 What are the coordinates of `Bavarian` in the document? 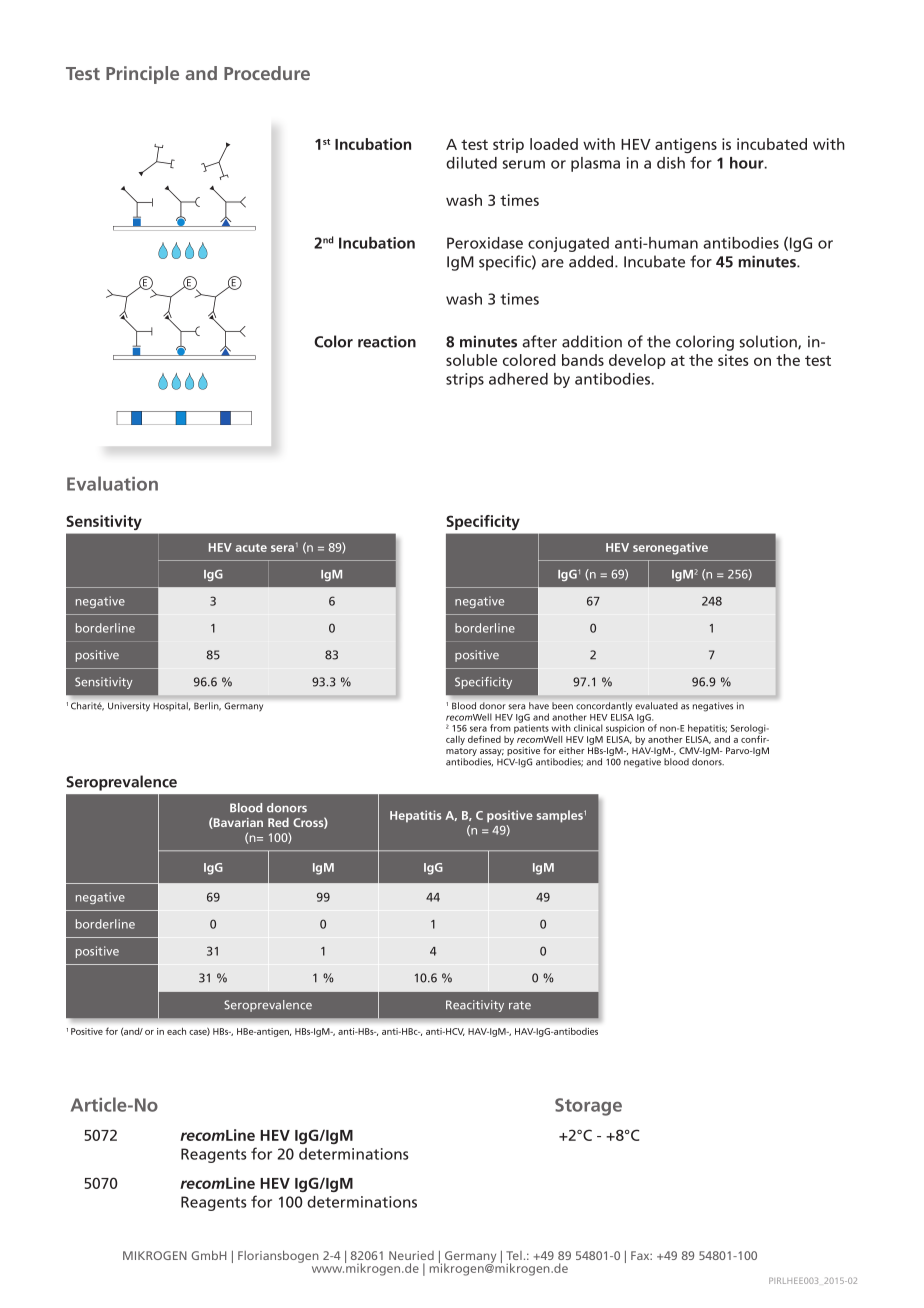 It's located at (237, 823).
